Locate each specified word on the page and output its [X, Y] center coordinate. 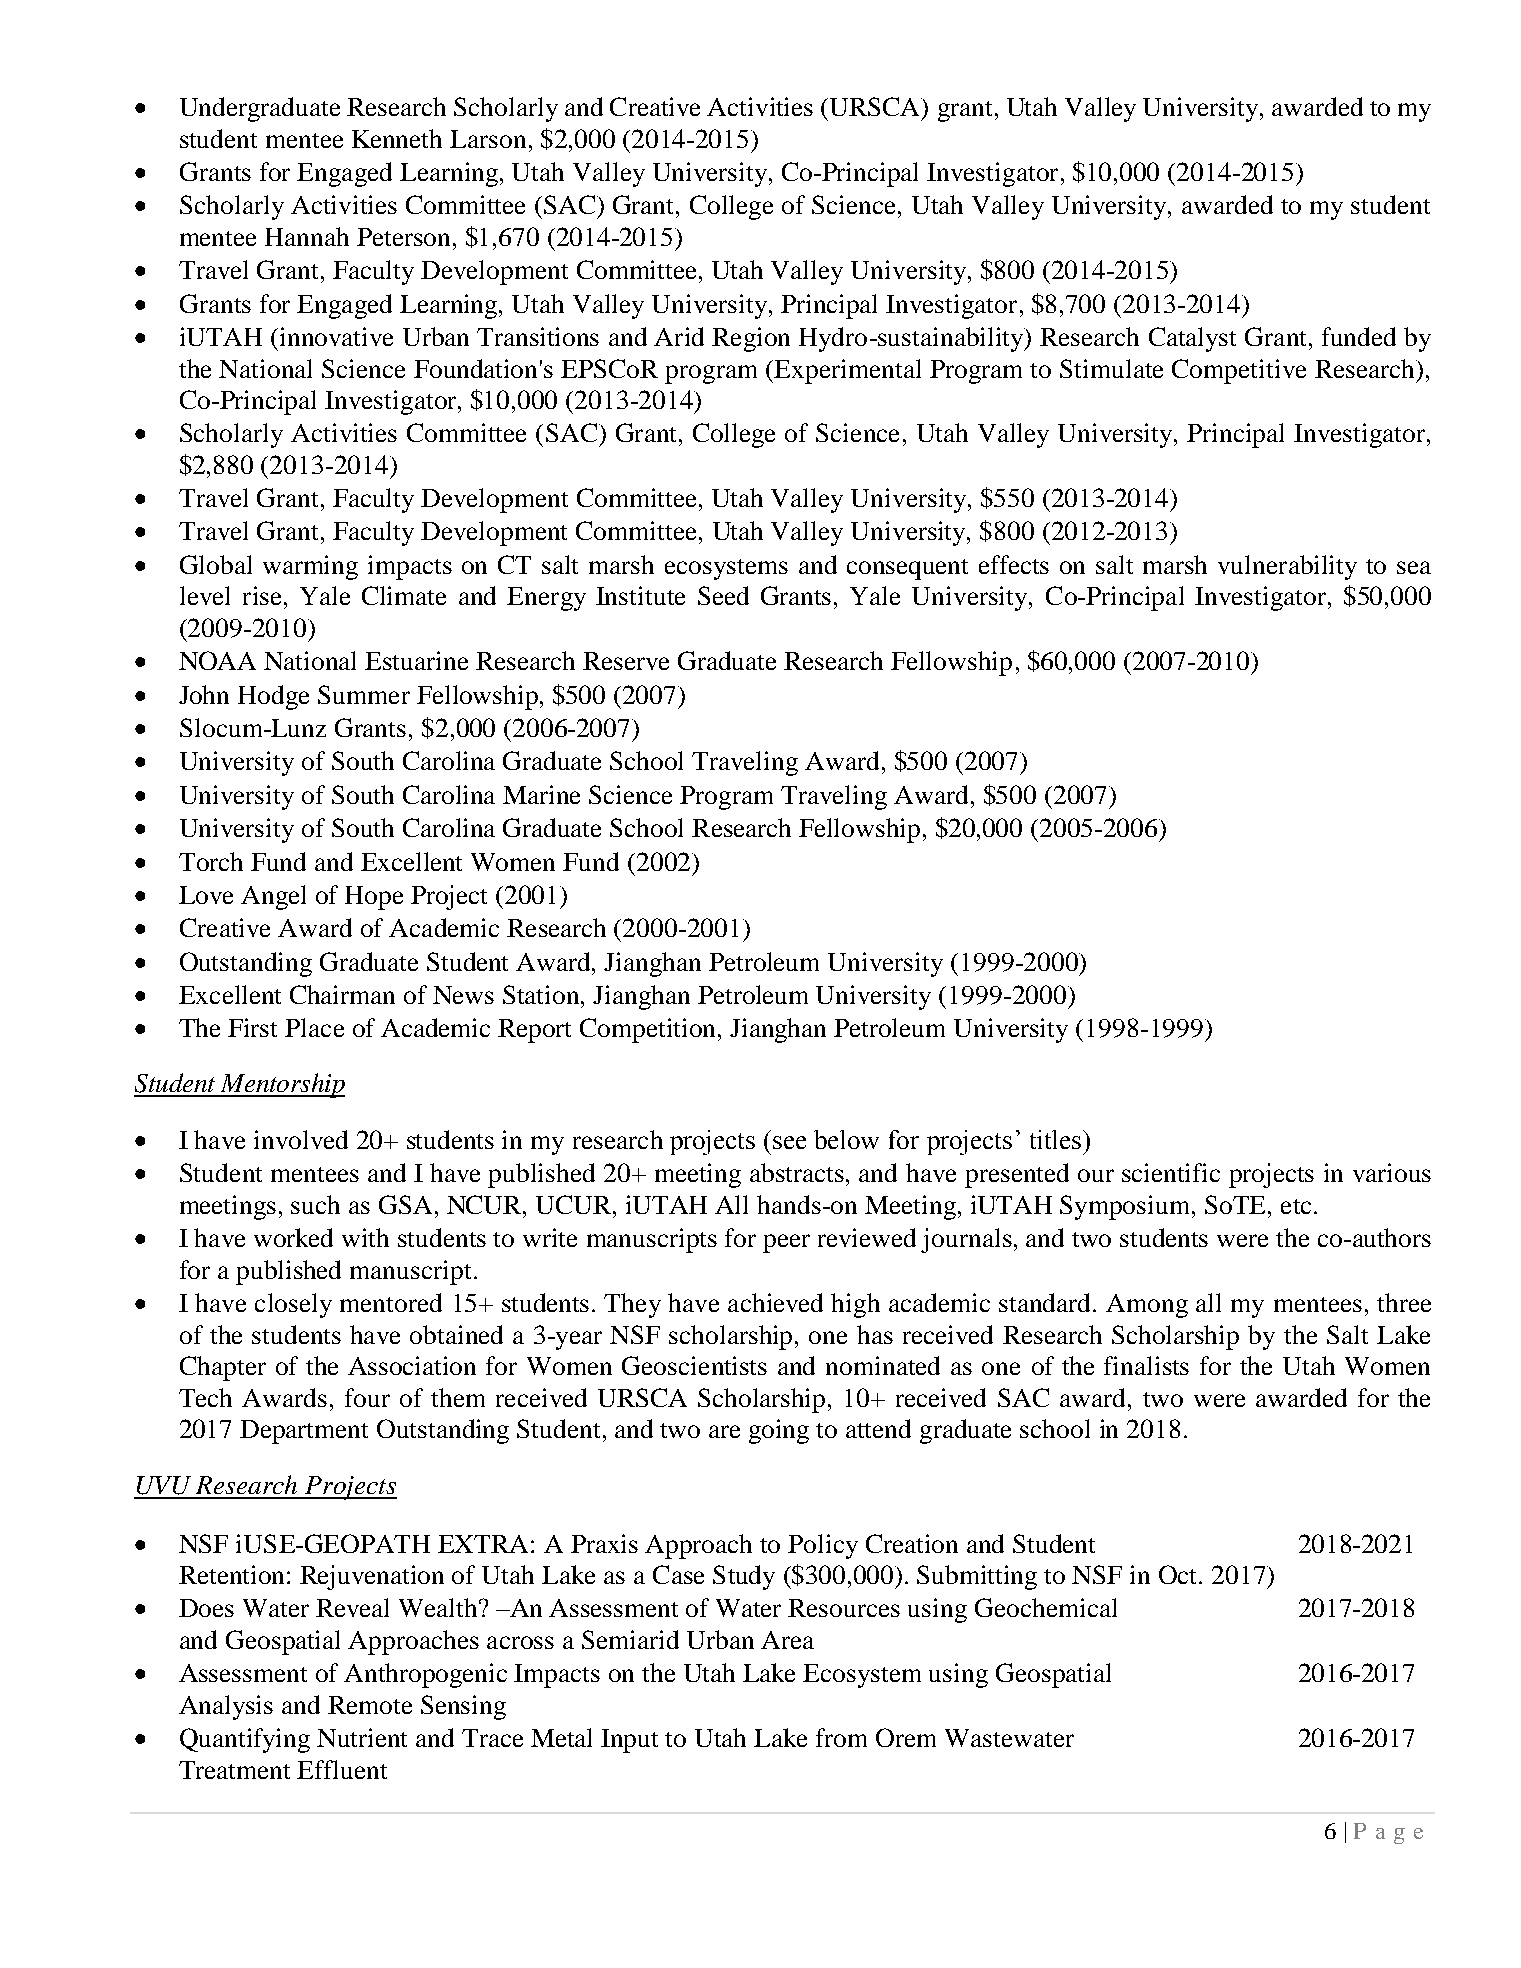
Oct [1180, 1574]
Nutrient [362, 1737]
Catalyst [1192, 339]
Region [751, 339]
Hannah [307, 236]
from [841, 1737]
